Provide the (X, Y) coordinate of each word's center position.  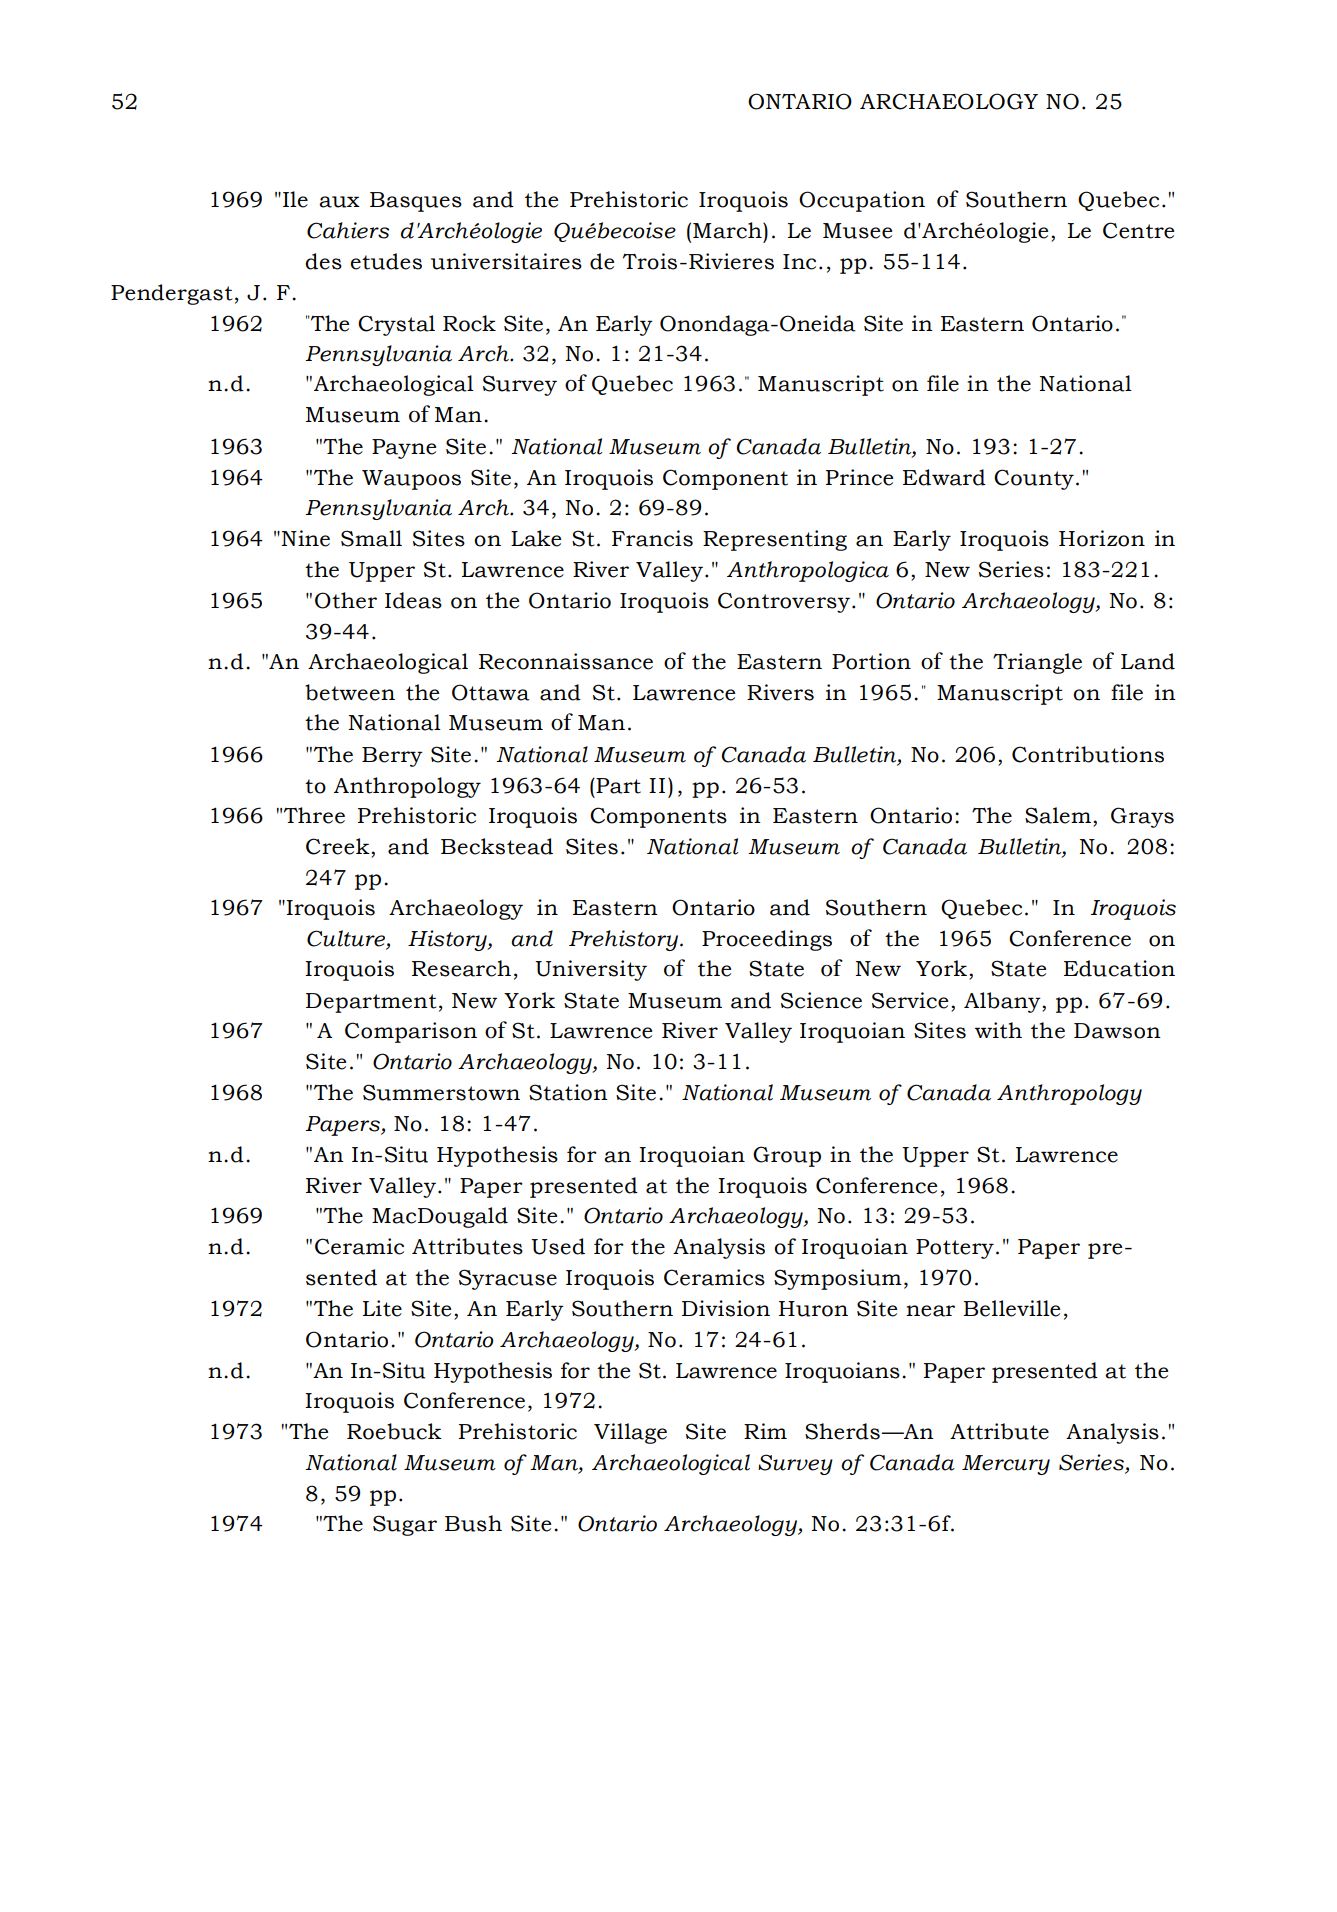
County (1034, 479)
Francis (652, 538)
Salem (1058, 815)
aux (339, 202)
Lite (382, 1308)
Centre (1138, 230)
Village (630, 1433)
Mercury (1006, 1465)
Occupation (862, 201)
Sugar (405, 1525)
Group (787, 1156)
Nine (306, 538)
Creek (339, 846)
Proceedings (767, 940)
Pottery (955, 1249)
